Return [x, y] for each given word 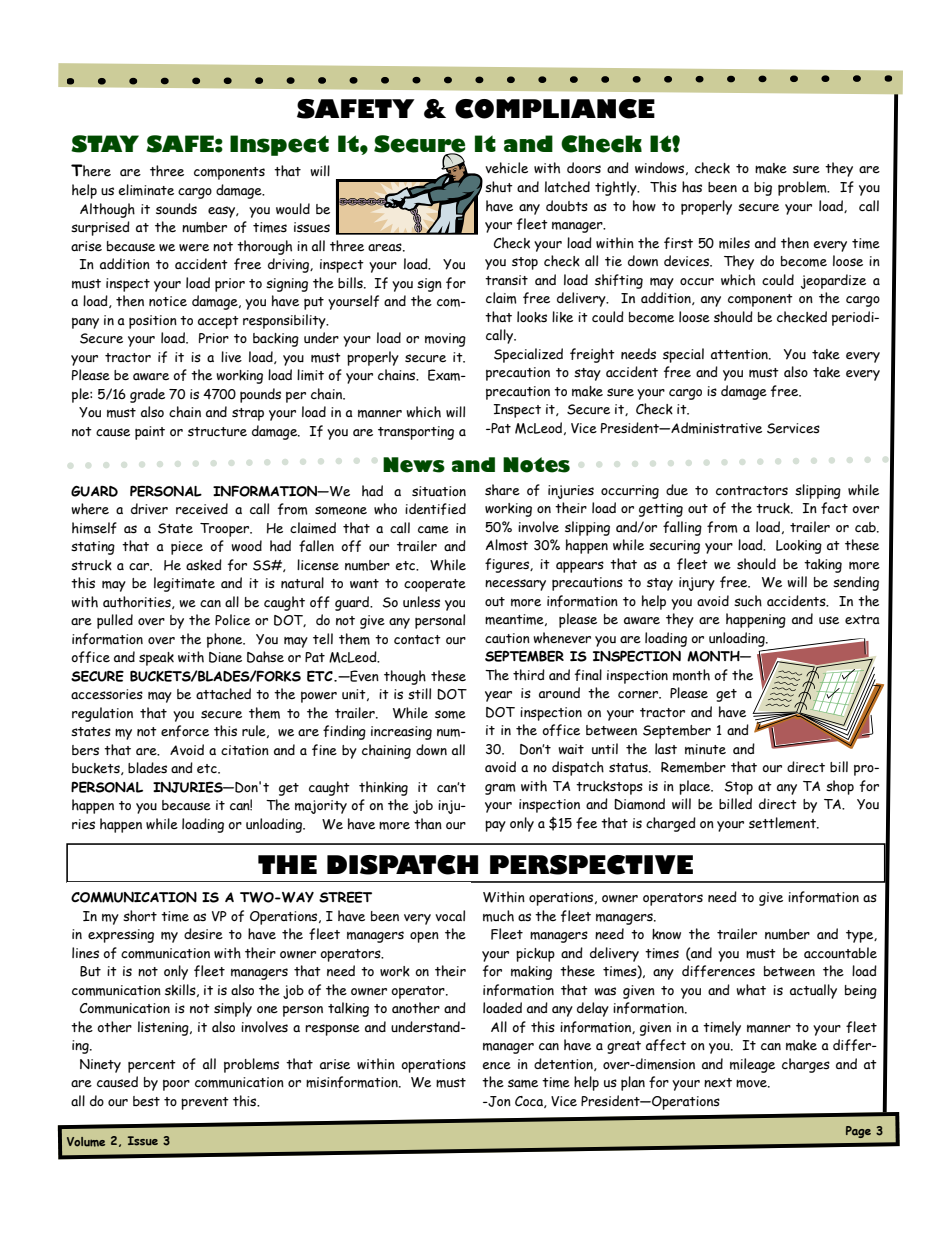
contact [417, 639]
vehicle [506, 168]
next [718, 1082]
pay [495, 826]
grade [147, 395]
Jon [498, 1101]
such [748, 601]
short [140, 916]
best [146, 1101]
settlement [783, 823]
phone [226, 640]
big [763, 189]
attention [740, 354]
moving [445, 340]
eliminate [146, 190]
